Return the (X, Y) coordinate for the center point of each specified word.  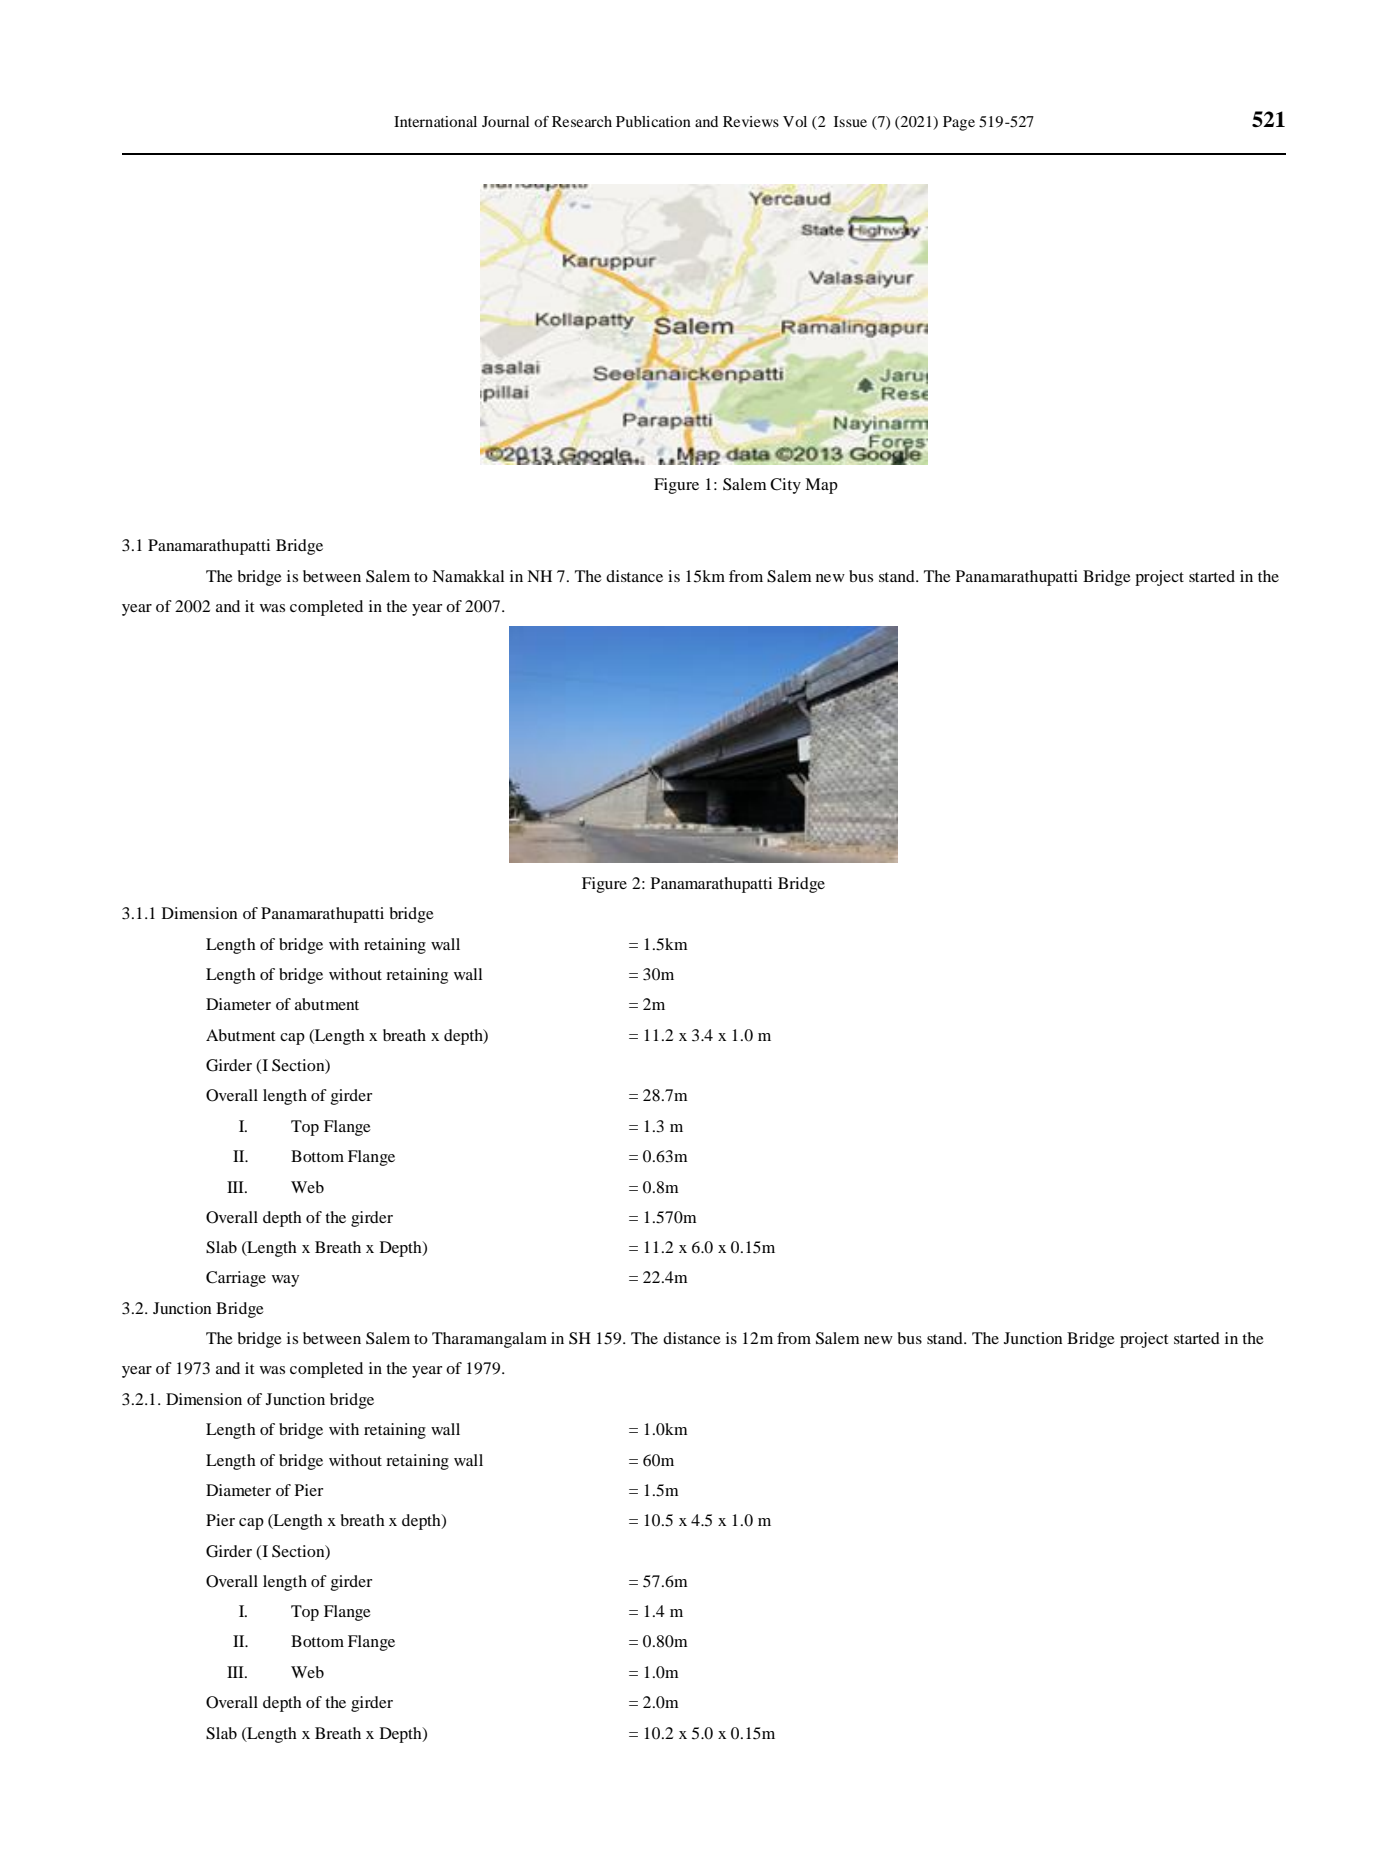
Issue (850, 121)
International (435, 121)
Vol (795, 121)
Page (959, 123)
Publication (653, 121)
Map (821, 486)
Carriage (236, 1279)
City (785, 486)
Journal (506, 121)
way (285, 1281)
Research (582, 121)
